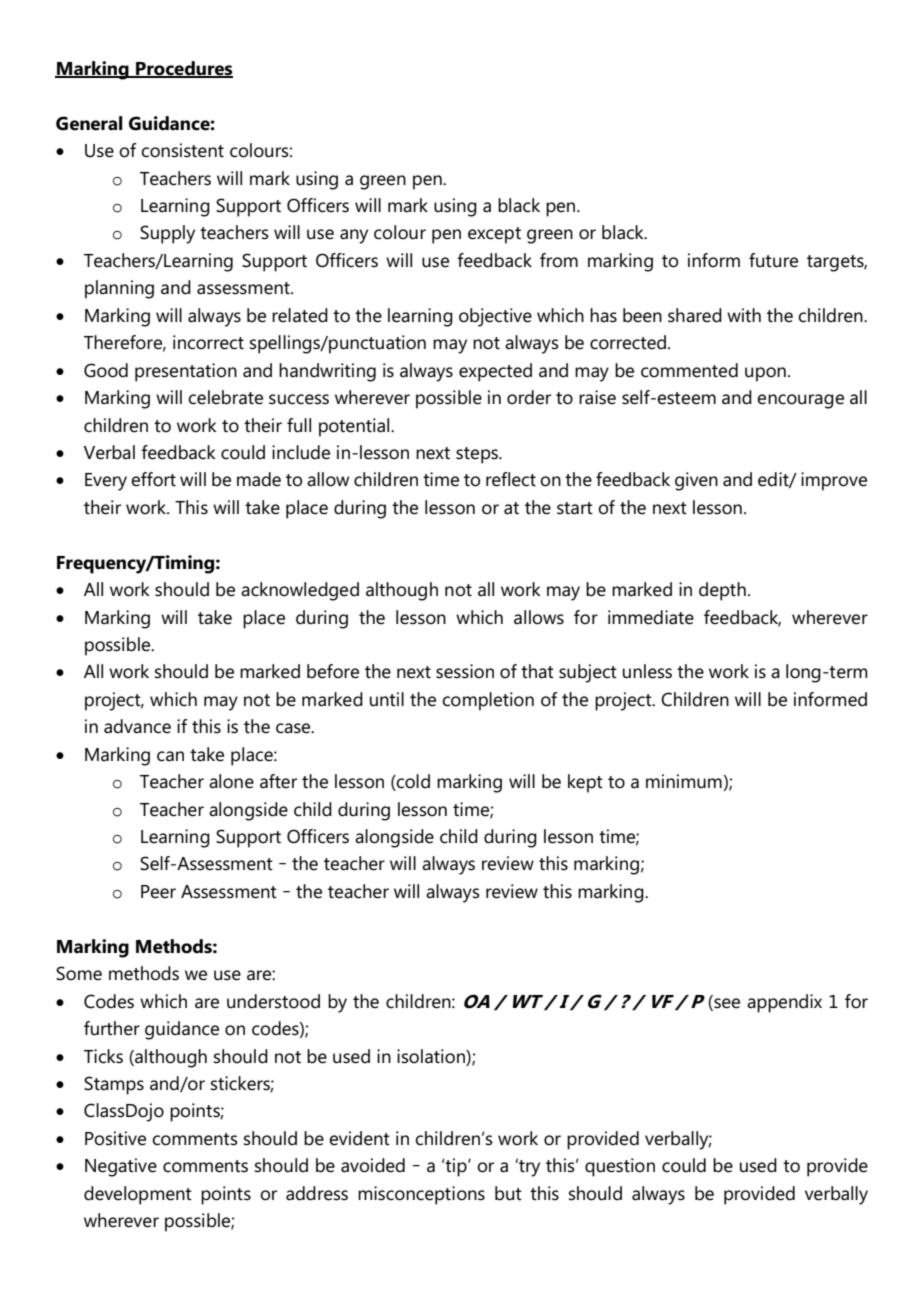  I want to click on except, so click(494, 235).
